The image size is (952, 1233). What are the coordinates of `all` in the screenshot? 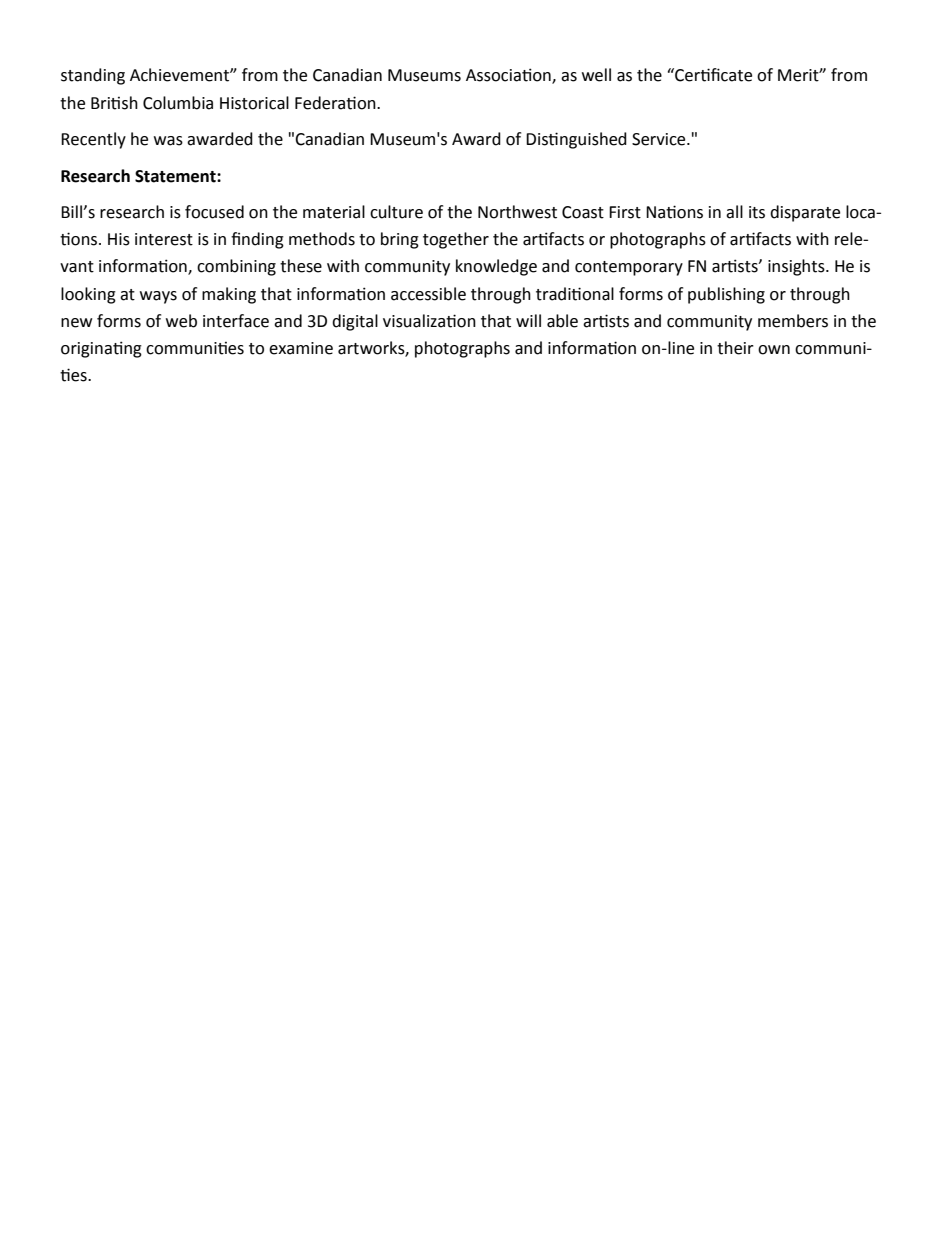 It's located at (734, 212).
